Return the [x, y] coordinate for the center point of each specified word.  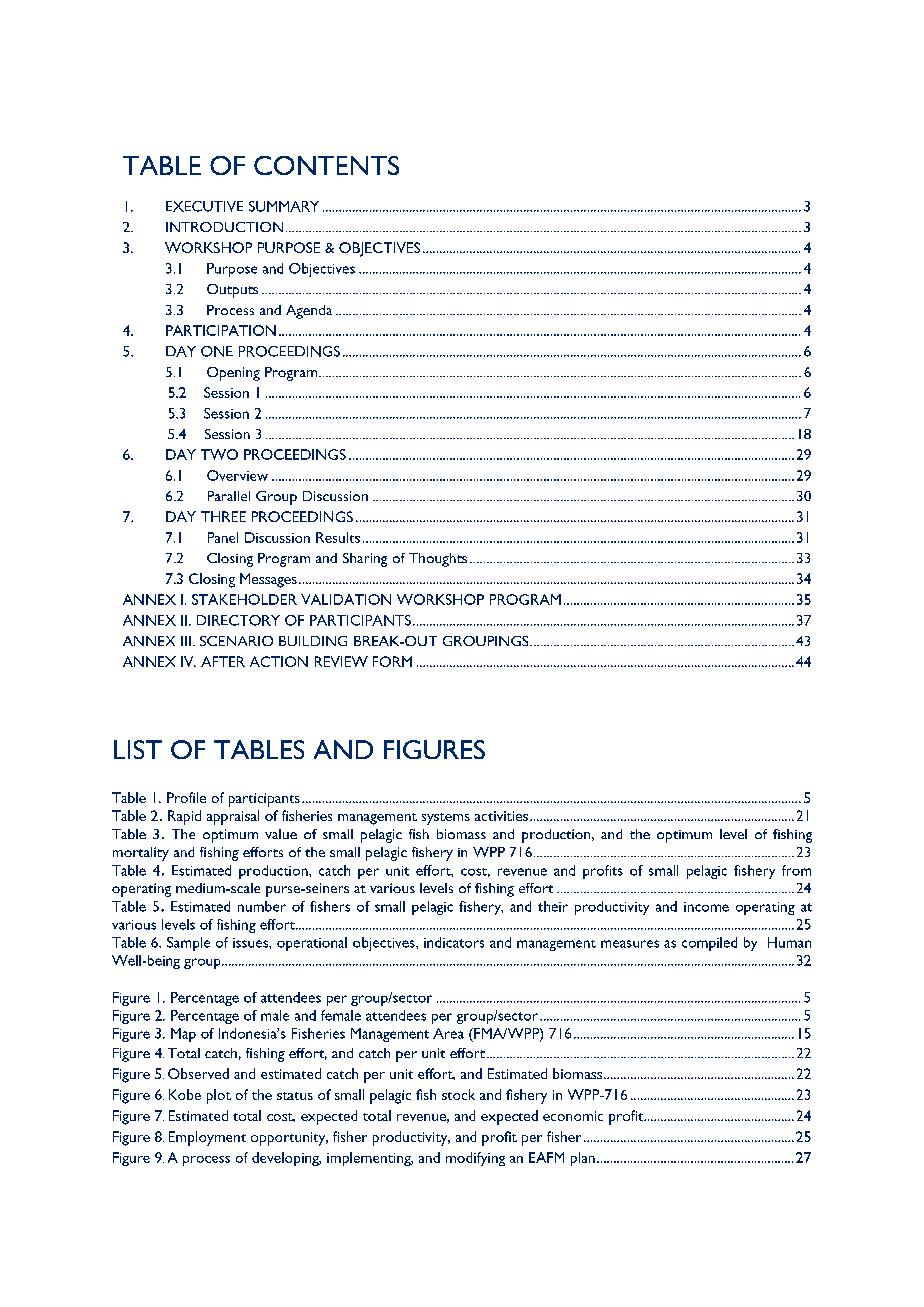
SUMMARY [284, 206]
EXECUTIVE [204, 206]
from [796, 870]
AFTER [223, 661]
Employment [207, 1138]
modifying [475, 1159]
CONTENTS [326, 165]
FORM [392, 661]
